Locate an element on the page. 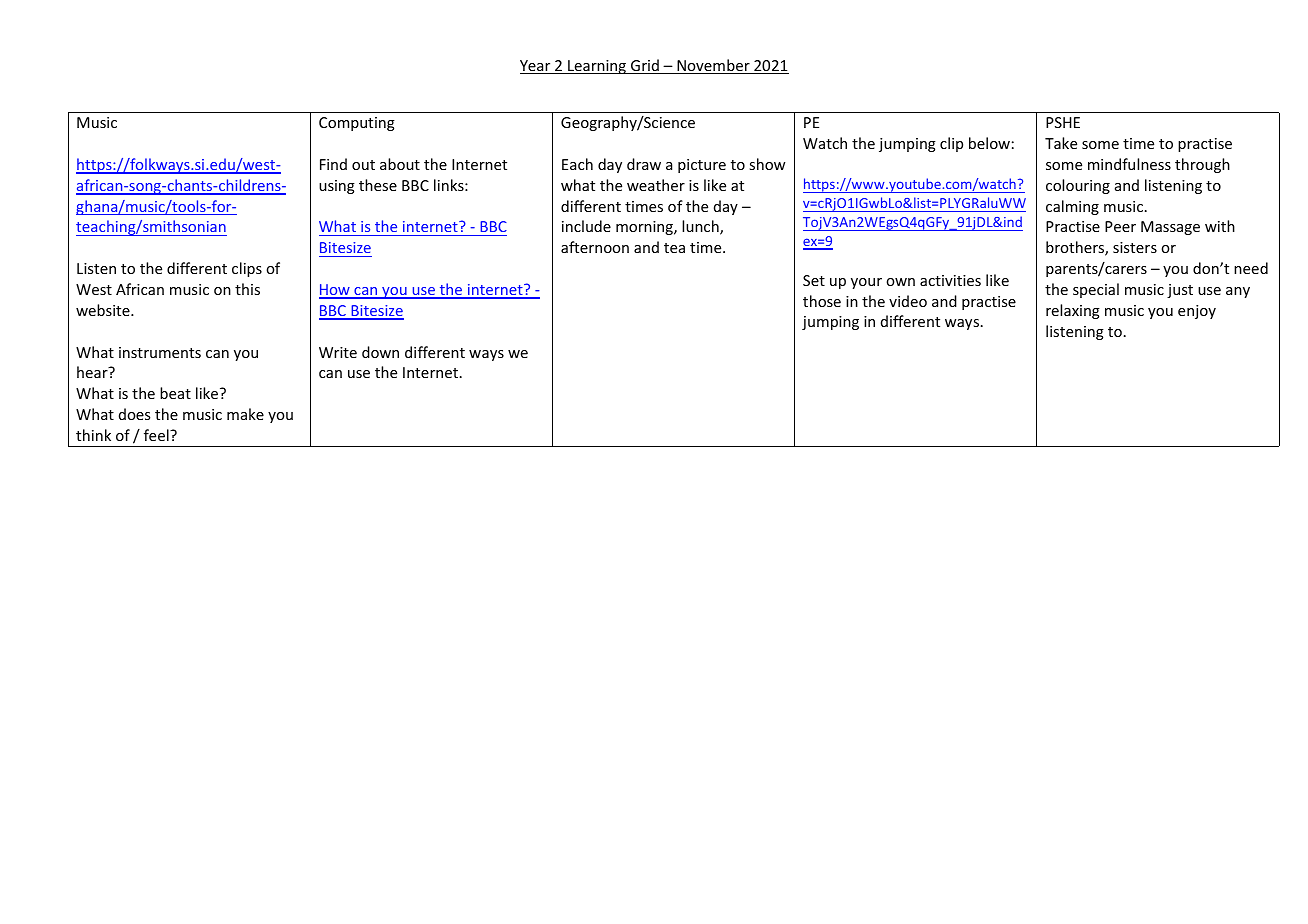 The image size is (1308, 924). PSHE is located at coordinates (1063, 122).
